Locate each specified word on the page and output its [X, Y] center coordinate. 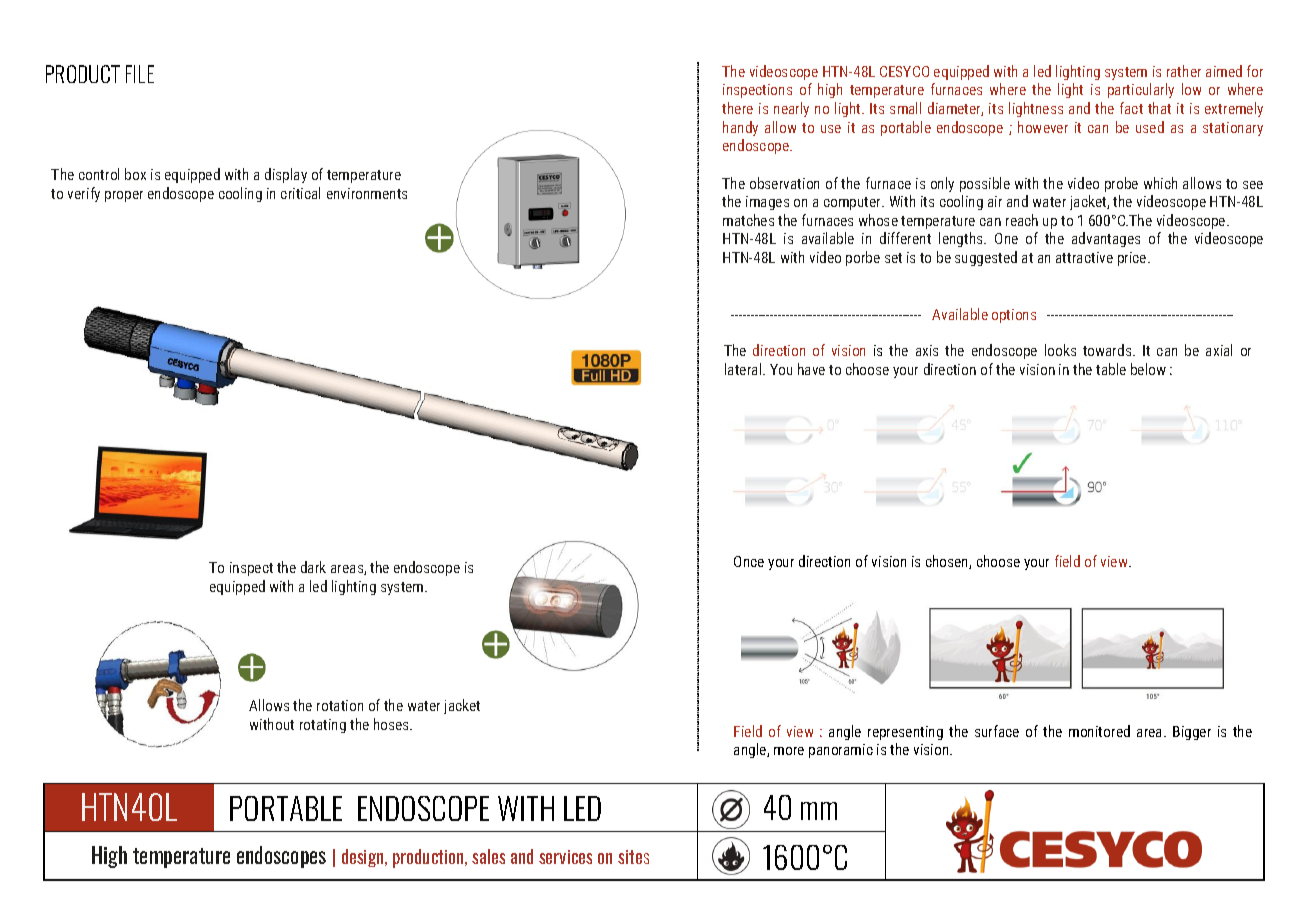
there [737, 108]
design [364, 858]
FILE [140, 74]
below [1148, 369]
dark [313, 567]
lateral [744, 369]
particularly [1141, 90]
